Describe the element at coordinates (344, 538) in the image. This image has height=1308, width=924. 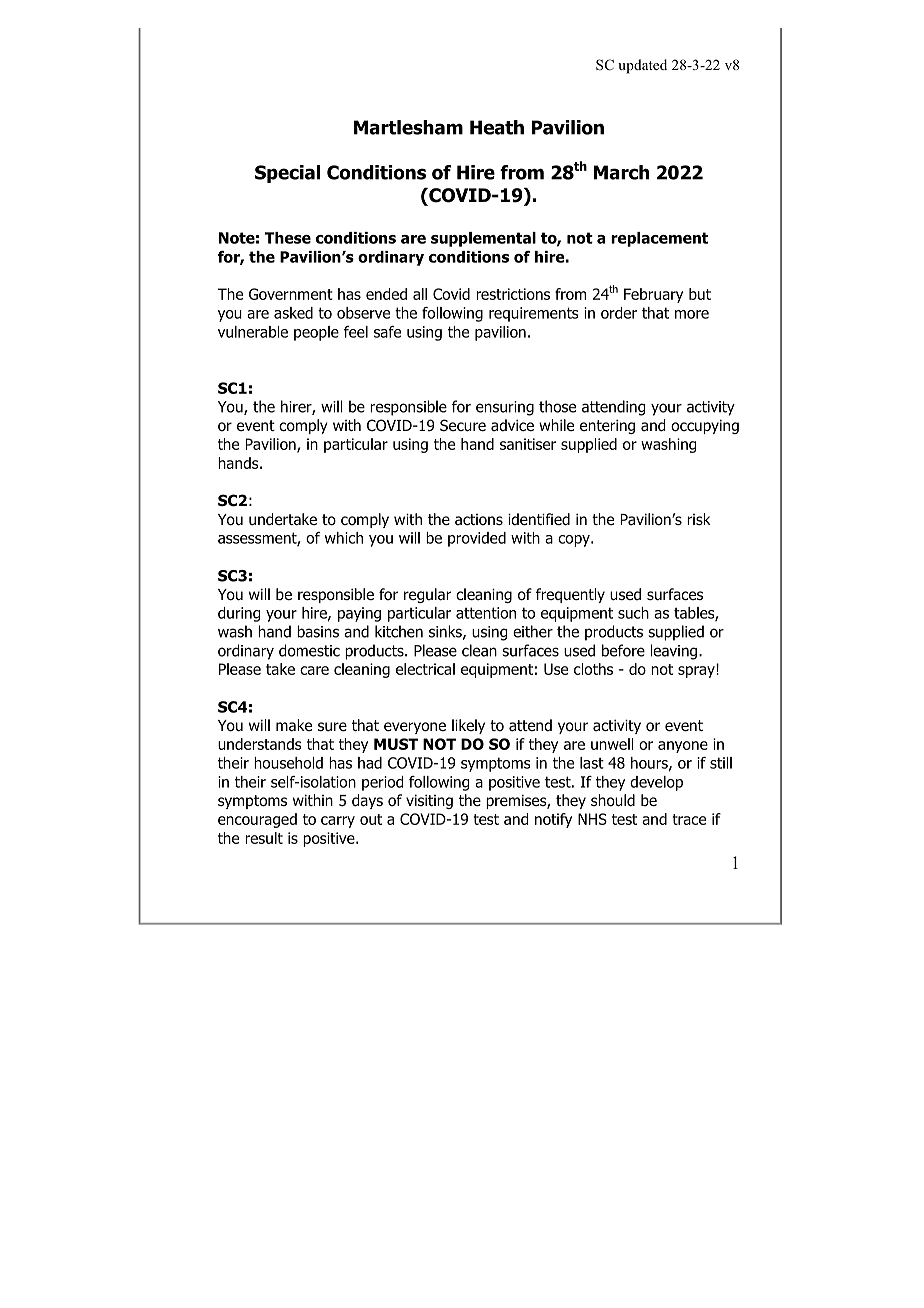
I see `which` at that location.
